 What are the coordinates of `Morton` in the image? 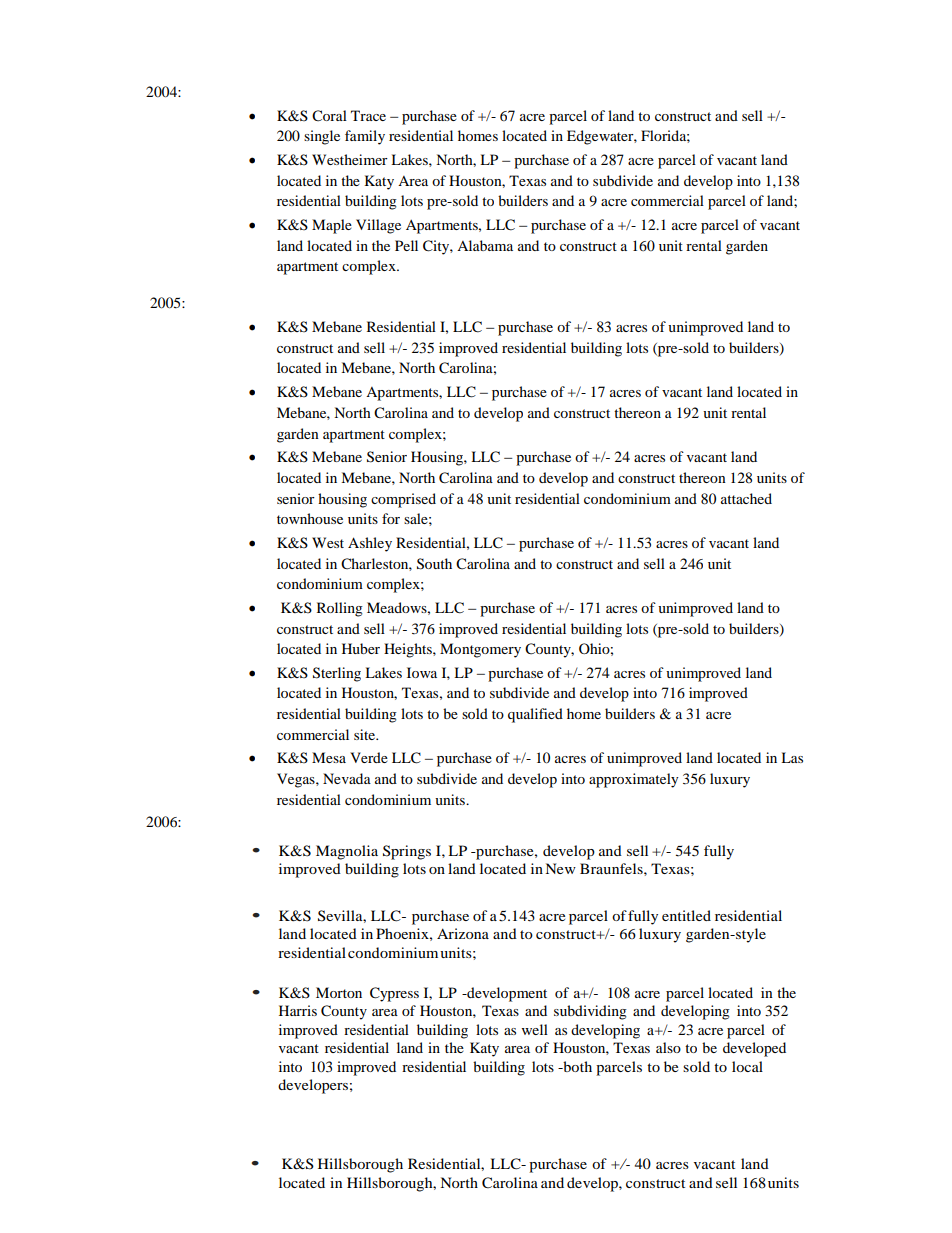 It's located at (339, 992).
